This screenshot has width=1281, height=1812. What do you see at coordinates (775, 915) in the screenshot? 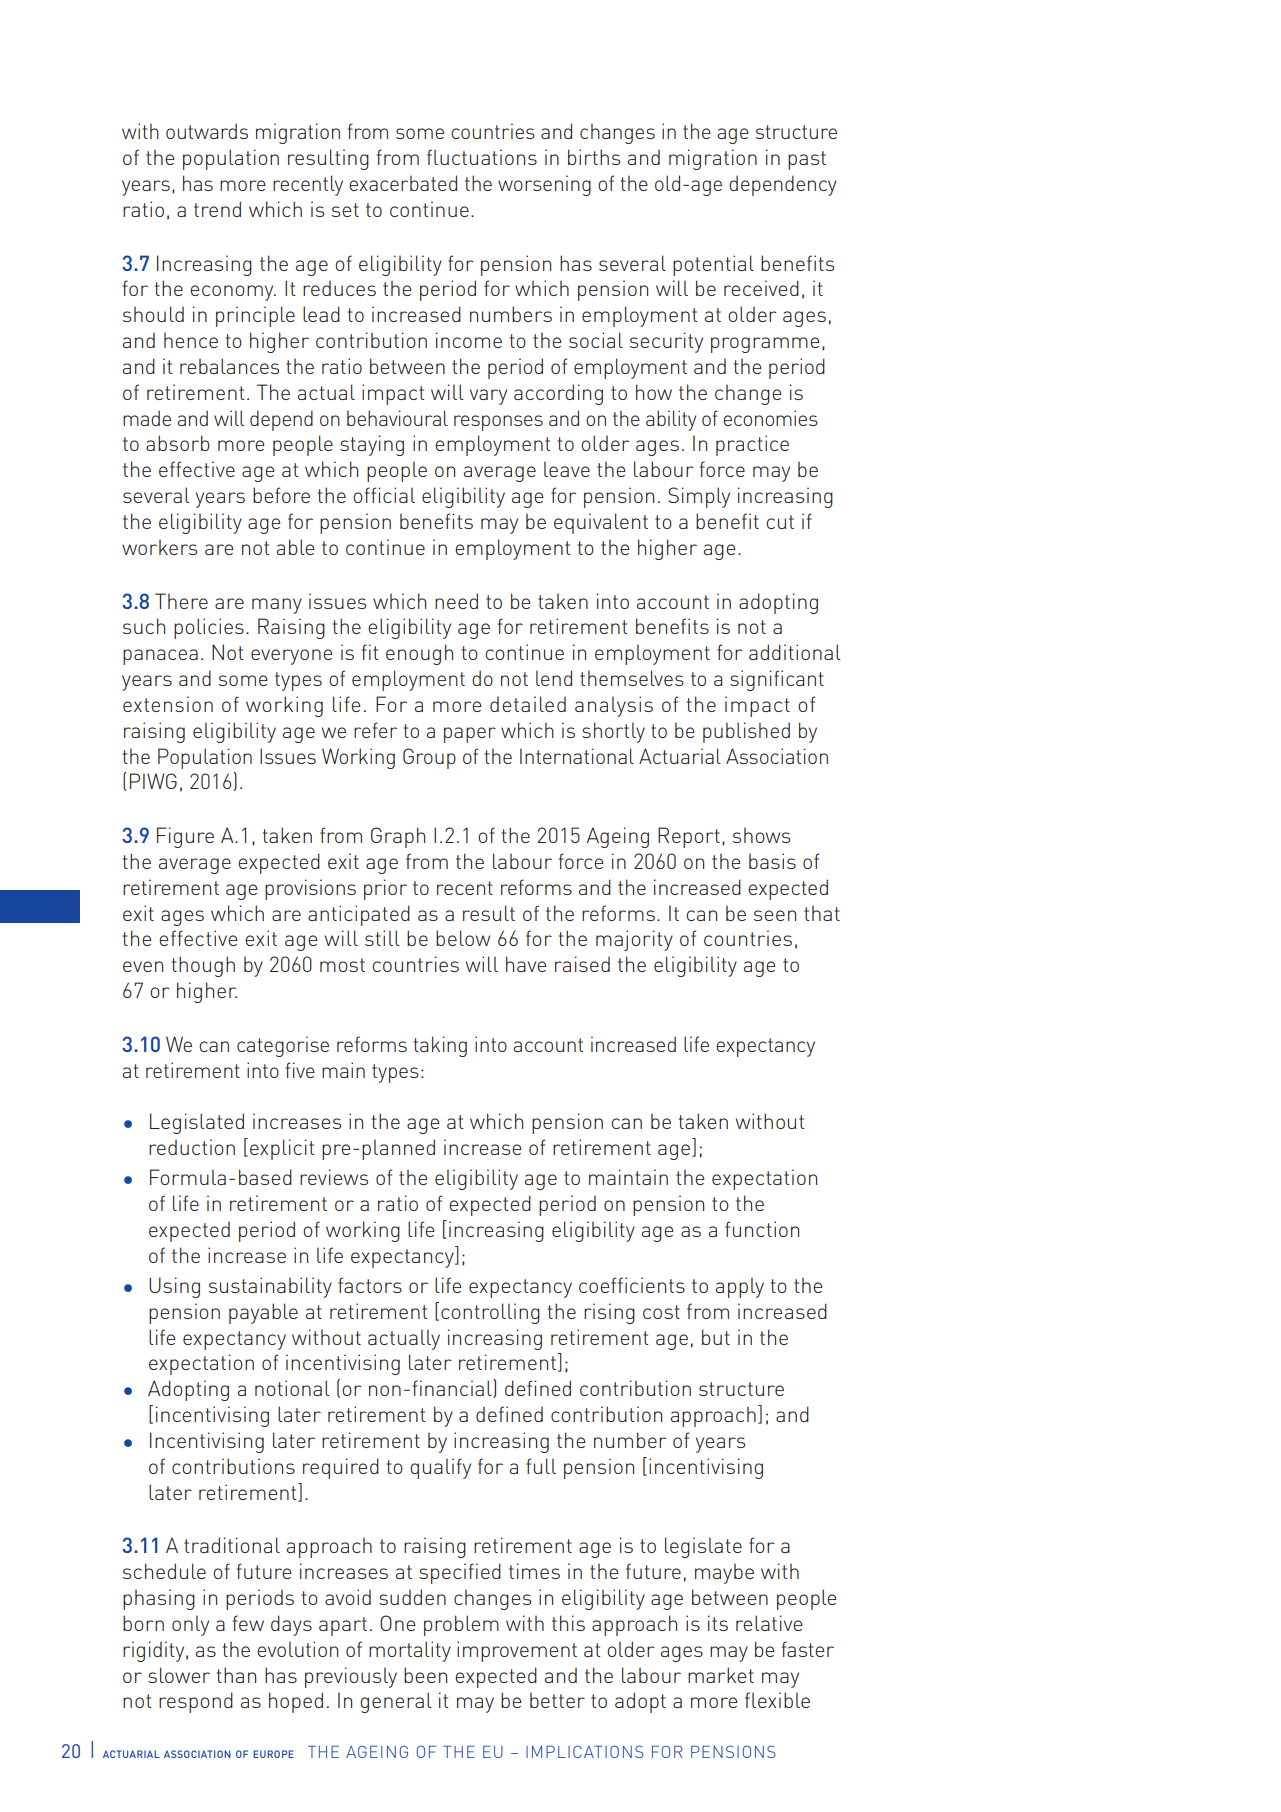
I see `seen` at bounding box center [775, 915].
